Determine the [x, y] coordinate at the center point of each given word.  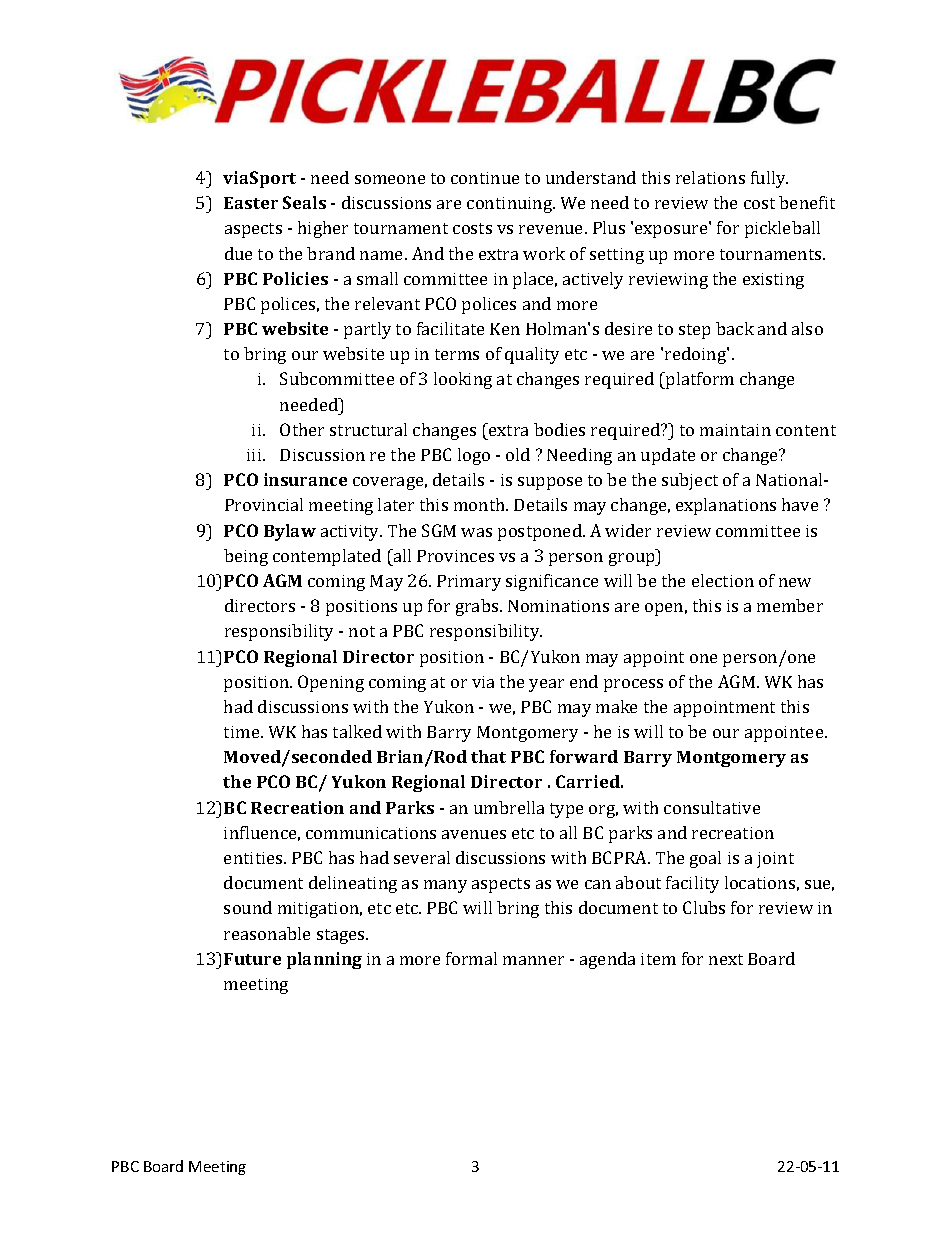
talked [357, 731]
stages [342, 936]
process [633, 685]
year [546, 685]
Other [302, 429]
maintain [735, 430]
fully [769, 179]
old [518, 454]
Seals [304, 202]
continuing [511, 205]
